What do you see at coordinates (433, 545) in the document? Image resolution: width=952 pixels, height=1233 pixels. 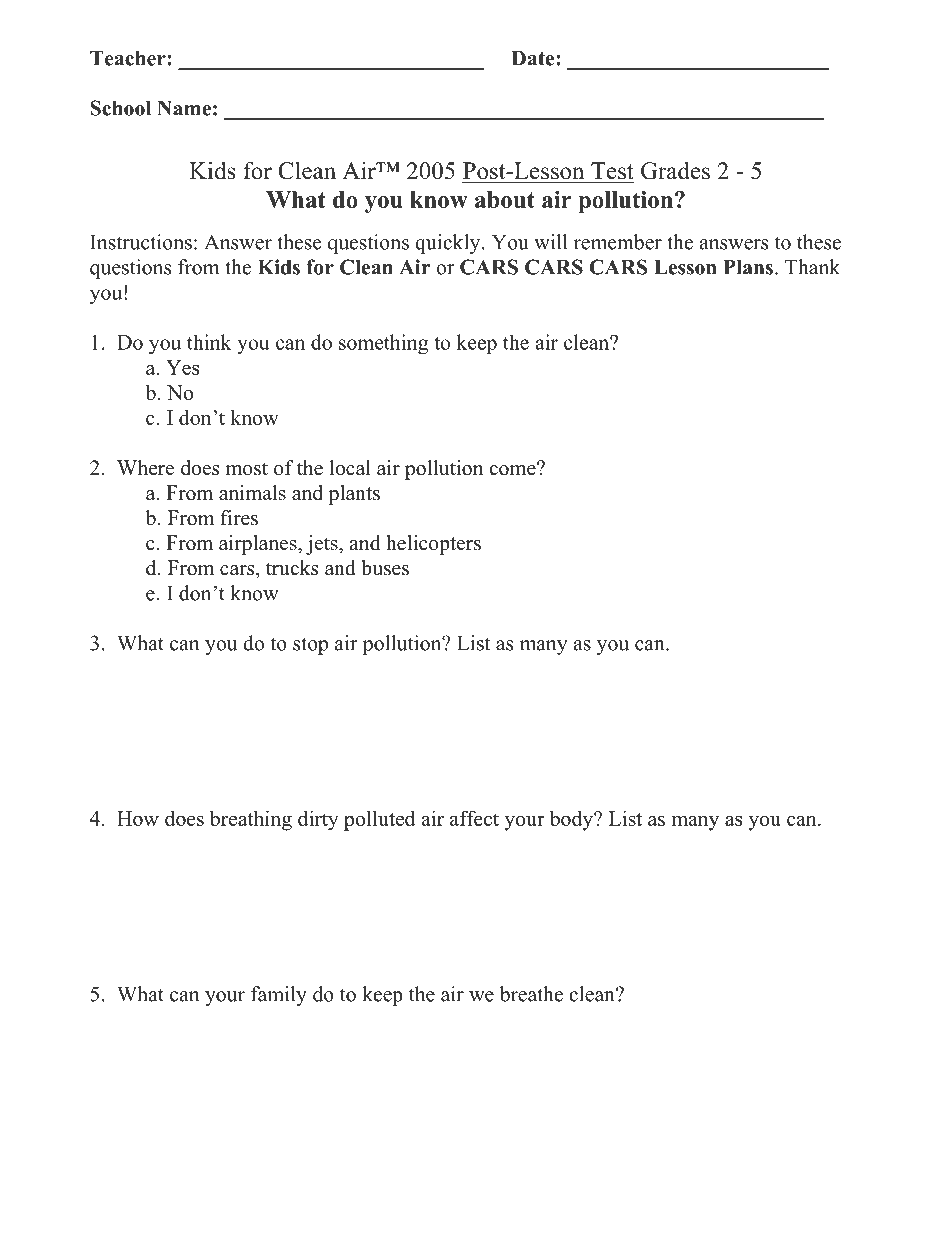 I see `helicopters` at bounding box center [433, 545].
